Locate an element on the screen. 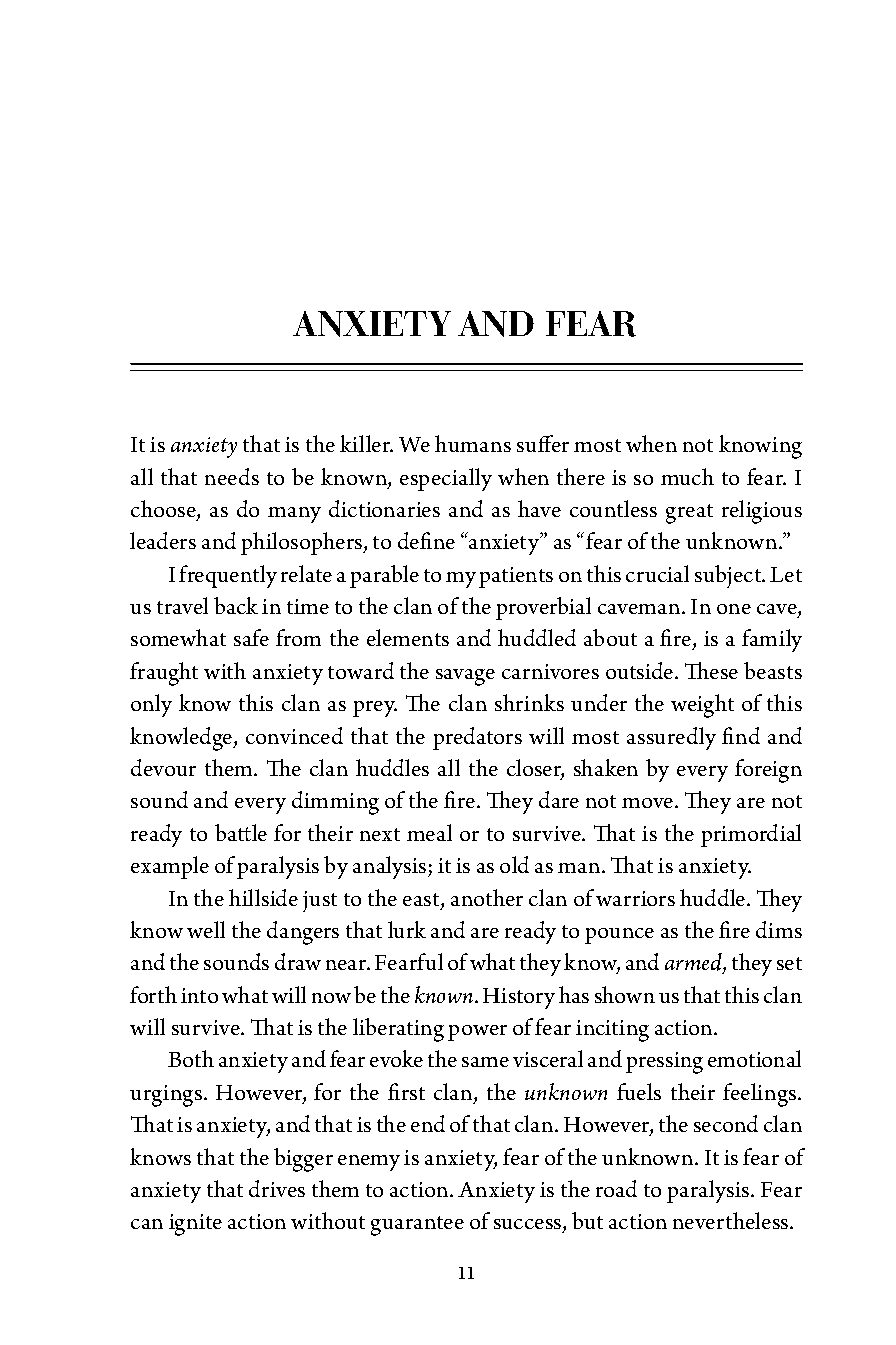 This screenshot has width=896, height=1345. guarantee is located at coordinates (417, 1226).
